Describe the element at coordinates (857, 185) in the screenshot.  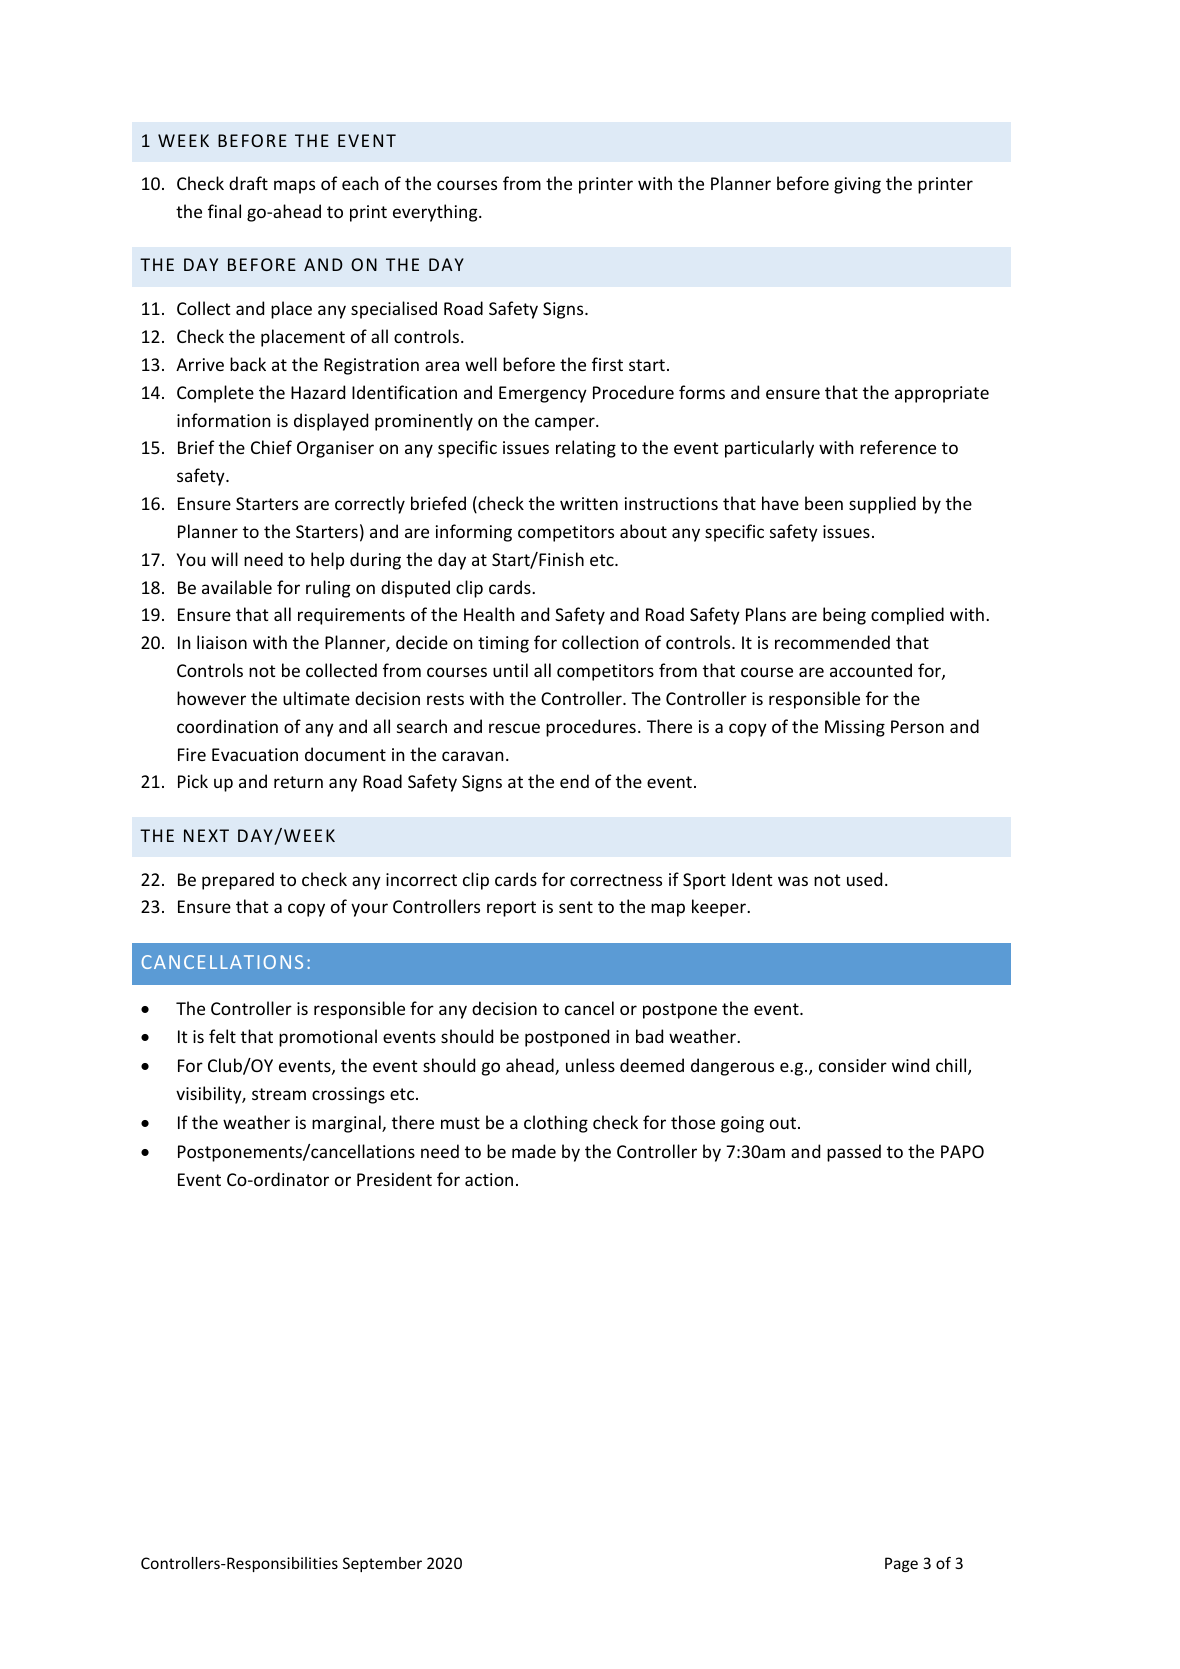
I see `giving` at that location.
